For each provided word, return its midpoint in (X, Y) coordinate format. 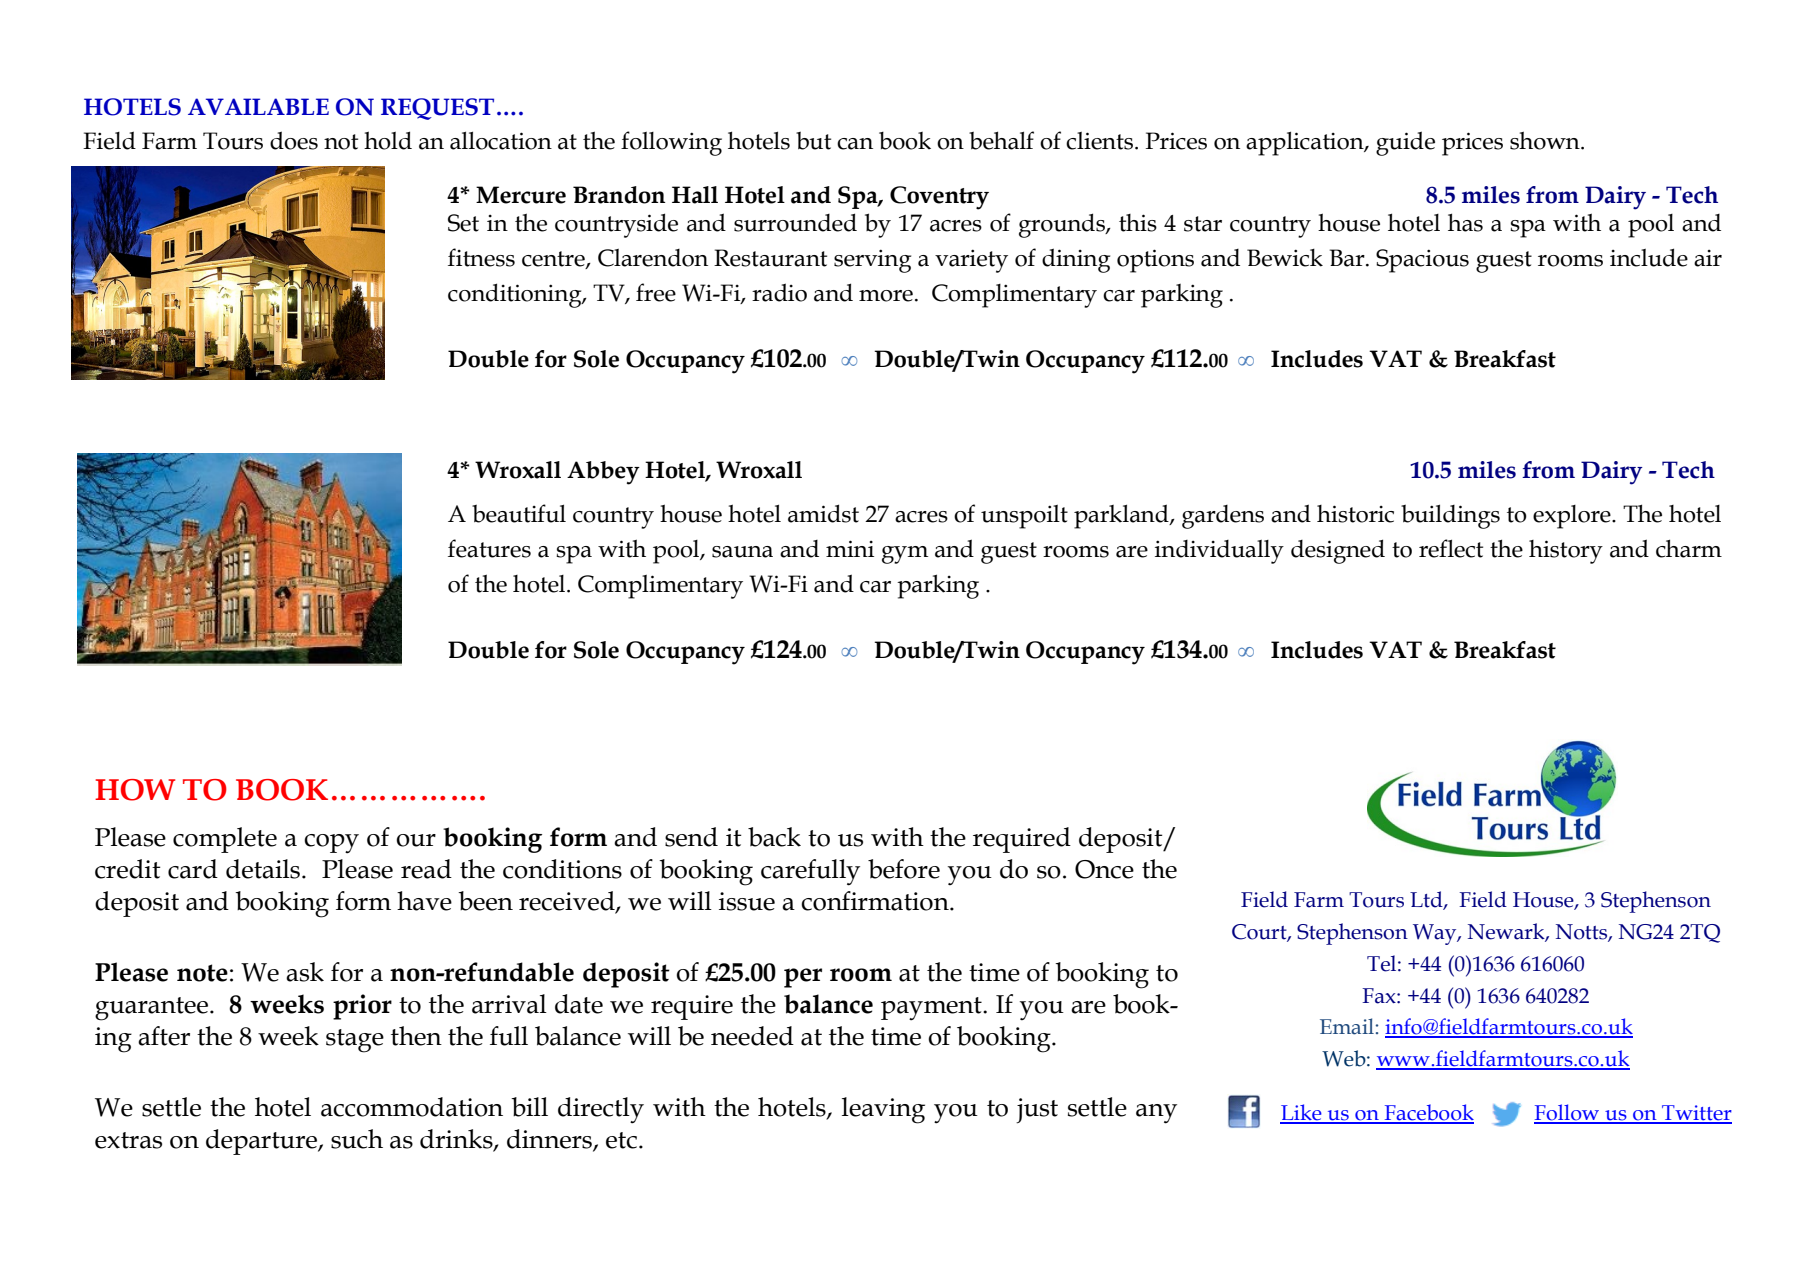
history (1566, 552)
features (489, 548)
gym (905, 555)
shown (1546, 140)
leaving (883, 1110)
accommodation (412, 1107)
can (855, 144)
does (294, 140)
